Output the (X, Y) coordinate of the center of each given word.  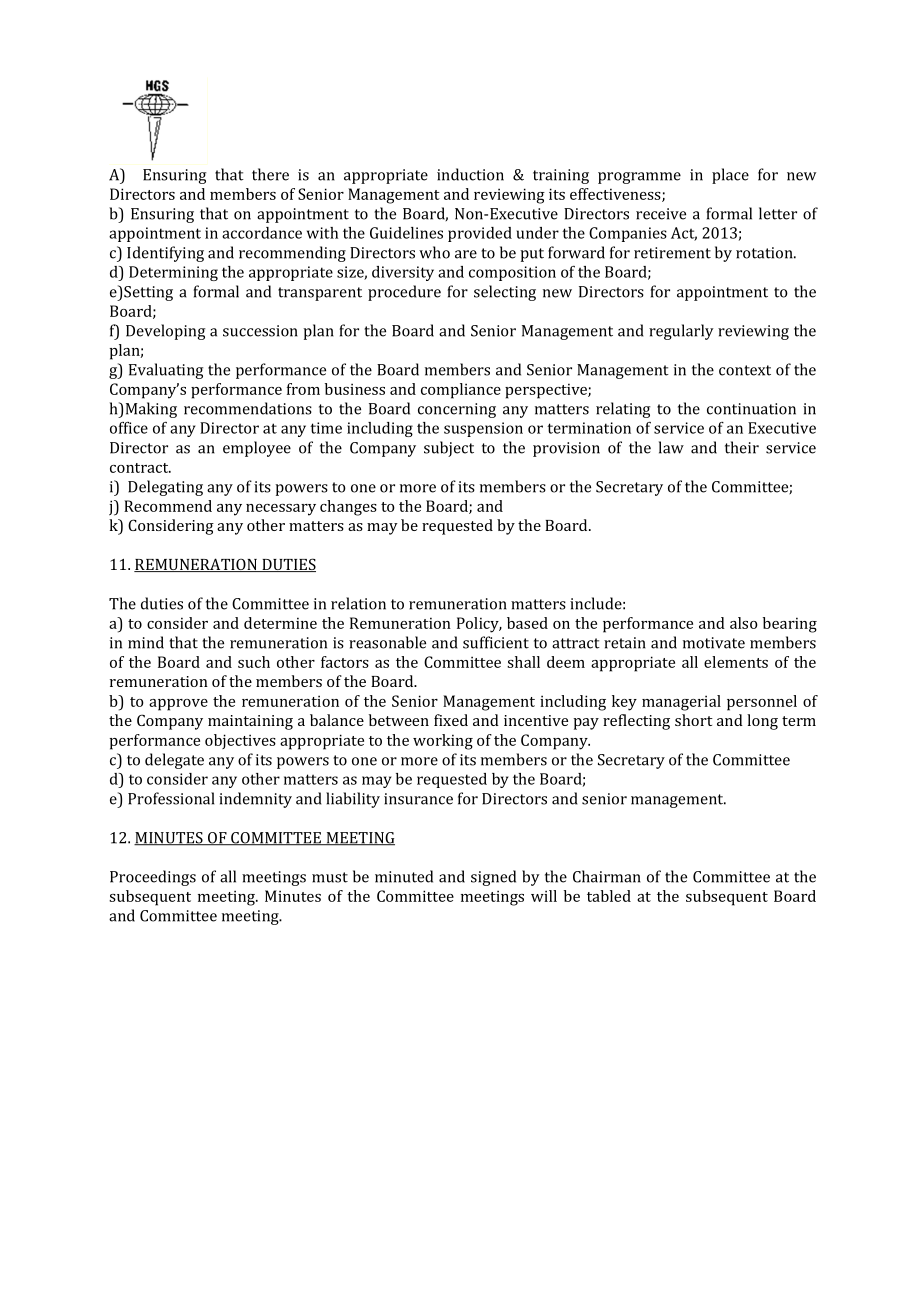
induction (470, 174)
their (742, 447)
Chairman (607, 876)
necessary (281, 510)
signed (493, 878)
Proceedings (153, 878)
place (730, 176)
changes (348, 508)
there (270, 174)
